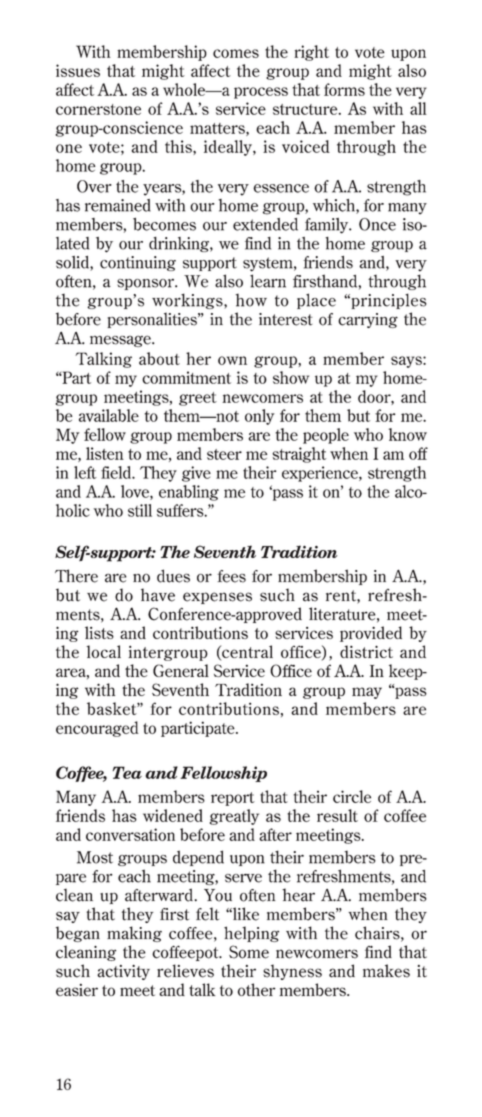  Describe the element at coordinates (321, 474) in the document. I see `experience` at that location.
